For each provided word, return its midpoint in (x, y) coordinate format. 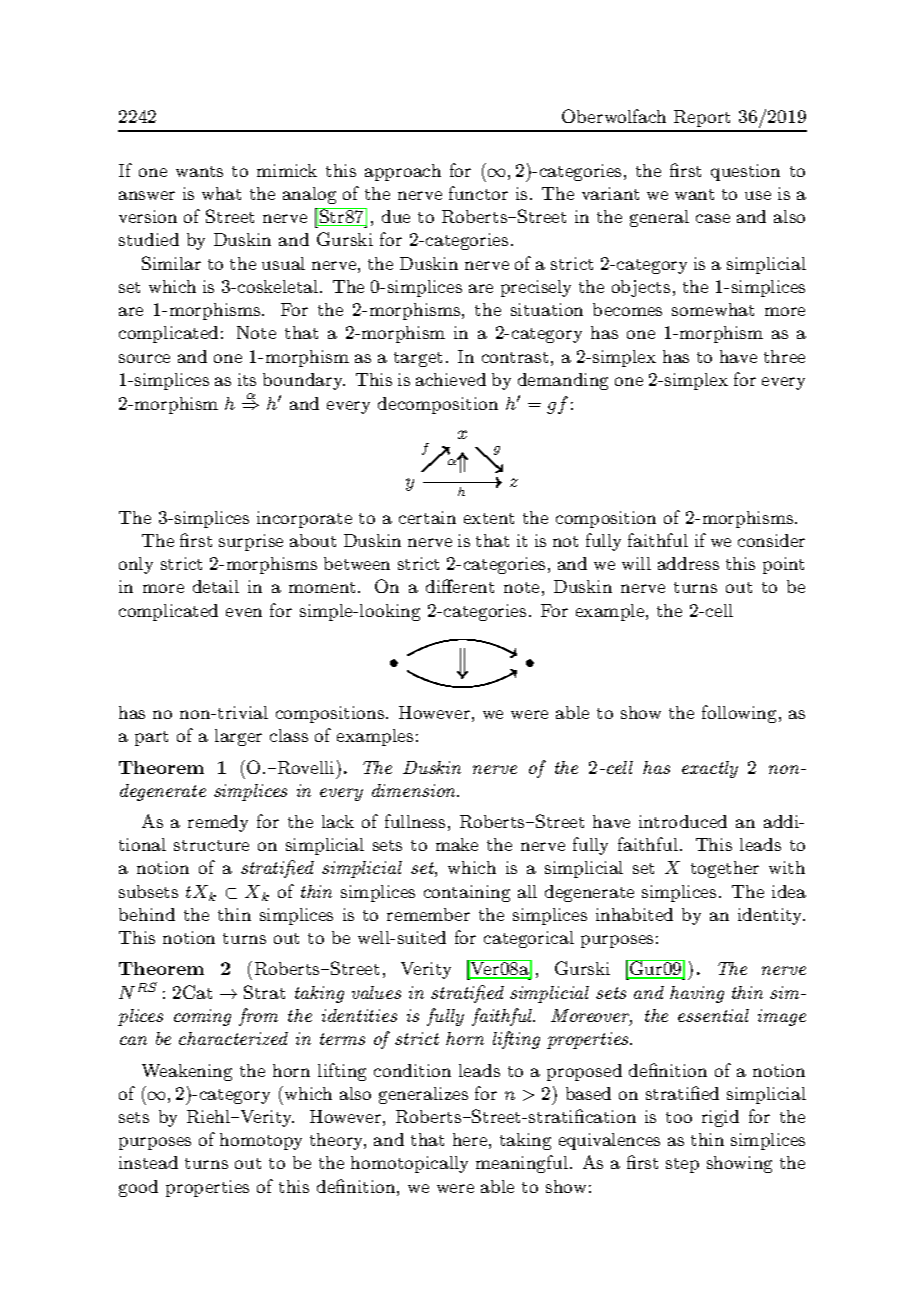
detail (216, 586)
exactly (710, 769)
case (713, 218)
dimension (415, 790)
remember (428, 914)
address (688, 563)
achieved (451, 379)
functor (478, 193)
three (784, 356)
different (460, 586)
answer (147, 195)
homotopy (261, 1141)
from (258, 1017)
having (697, 994)
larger (238, 737)
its (247, 379)
